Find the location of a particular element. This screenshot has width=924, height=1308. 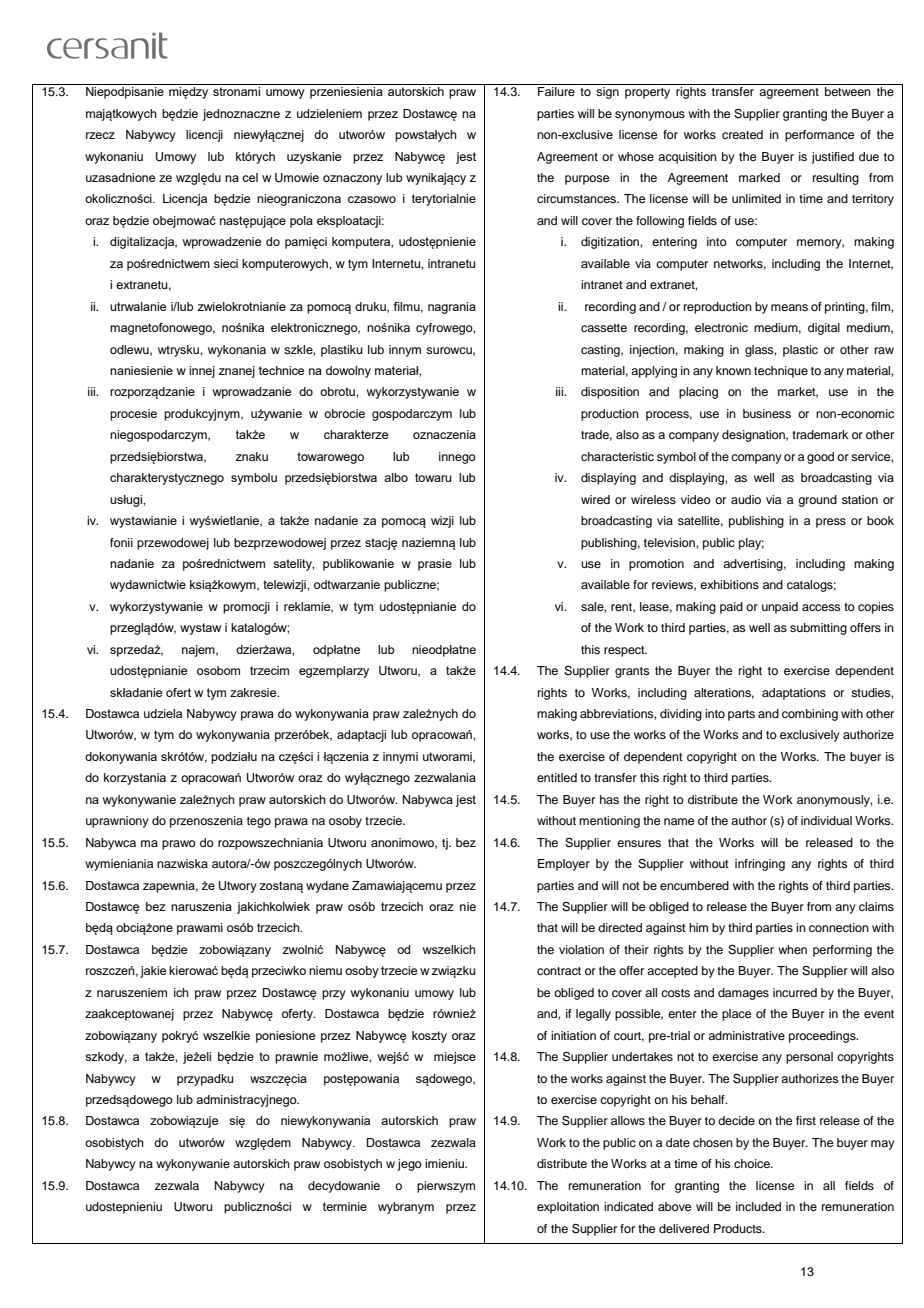

adaptations is located at coordinates (794, 694).
